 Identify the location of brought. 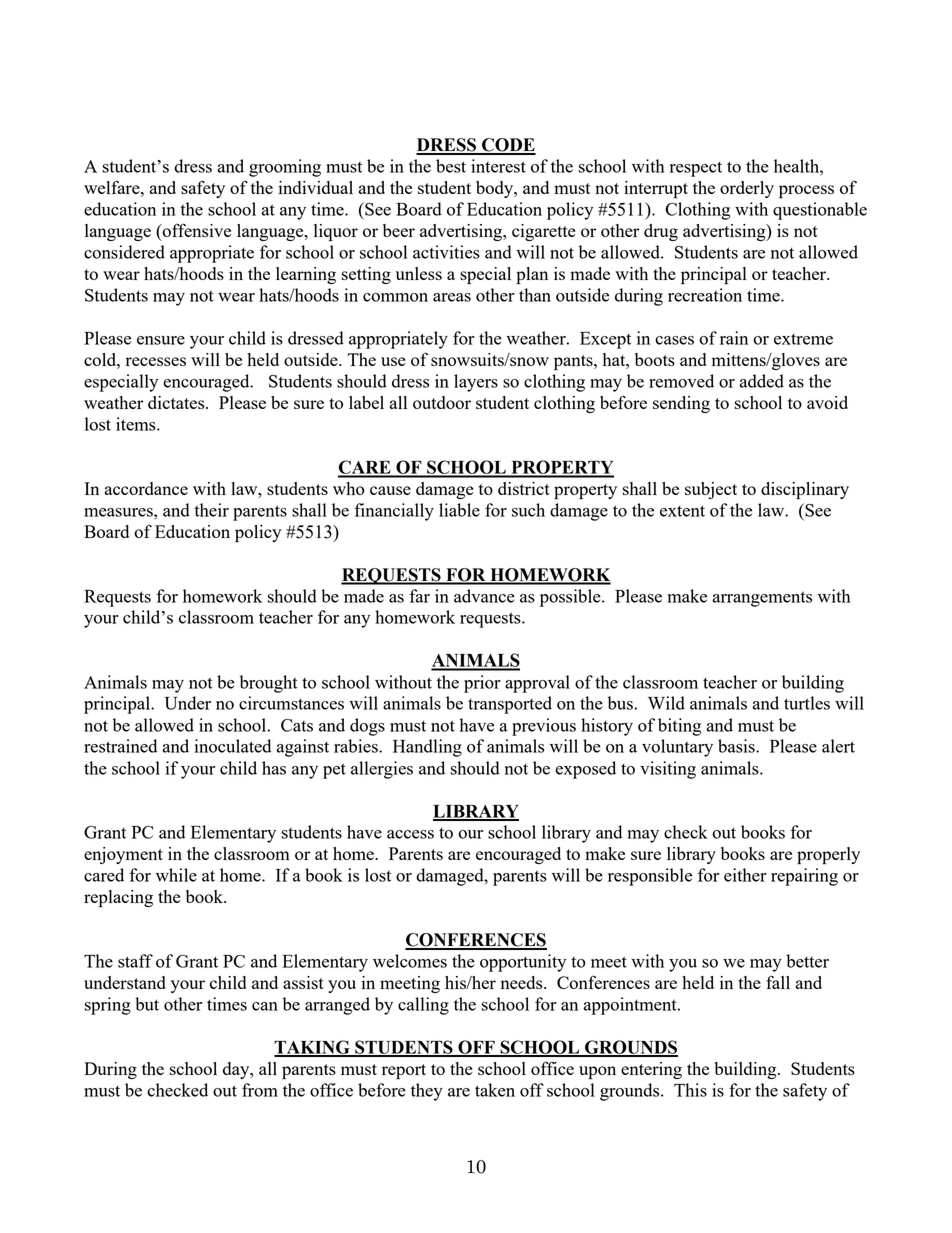
(269, 684).
